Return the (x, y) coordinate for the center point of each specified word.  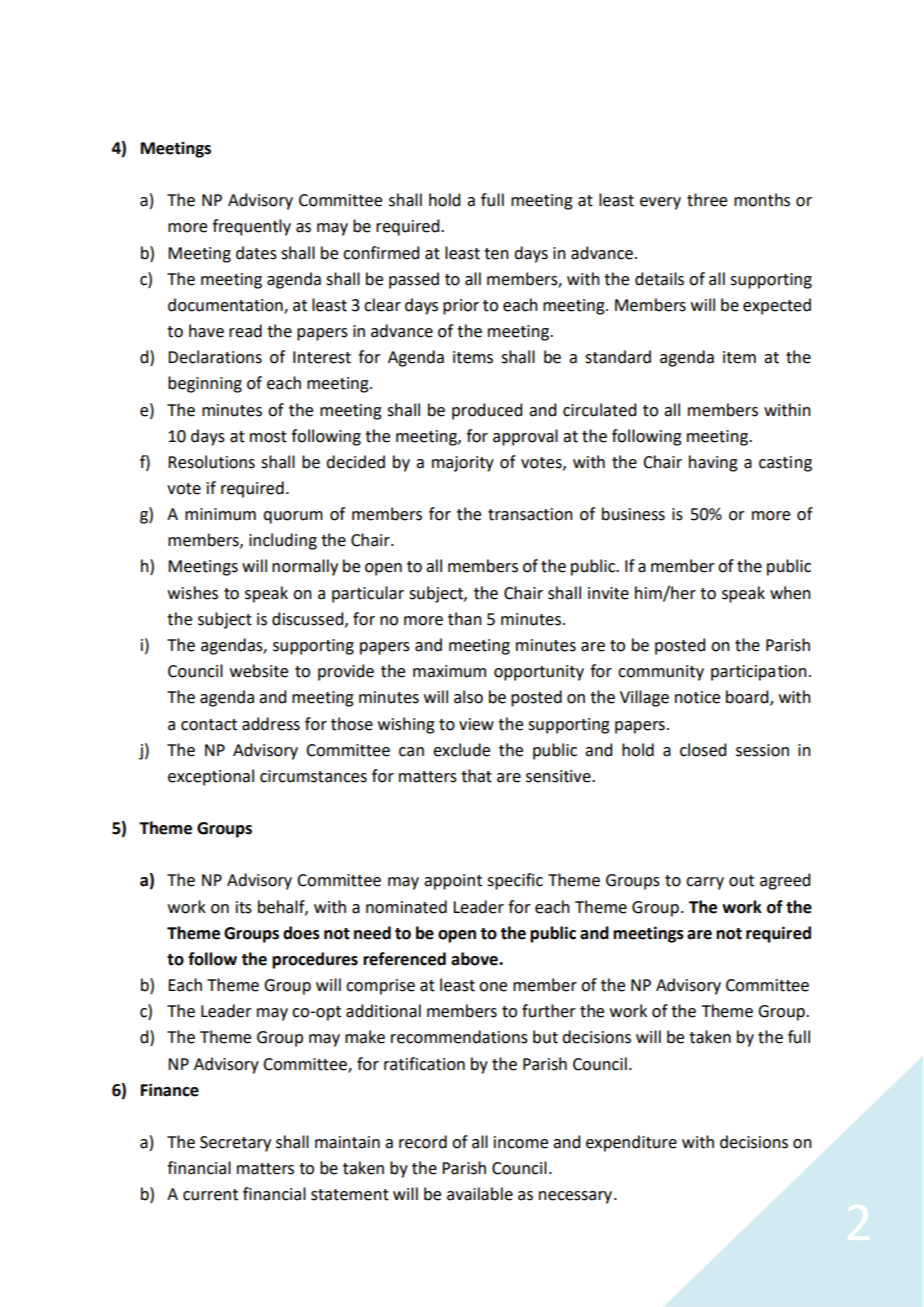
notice (697, 697)
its (244, 907)
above (475, 959)
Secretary (235, 1144)
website (259, 671)
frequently (251, 227)
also (468, 697)
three (707, 200)
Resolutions (211, 462)
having (713, 463)
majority (463, 464)
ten (496, 254)
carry (705, 883)
